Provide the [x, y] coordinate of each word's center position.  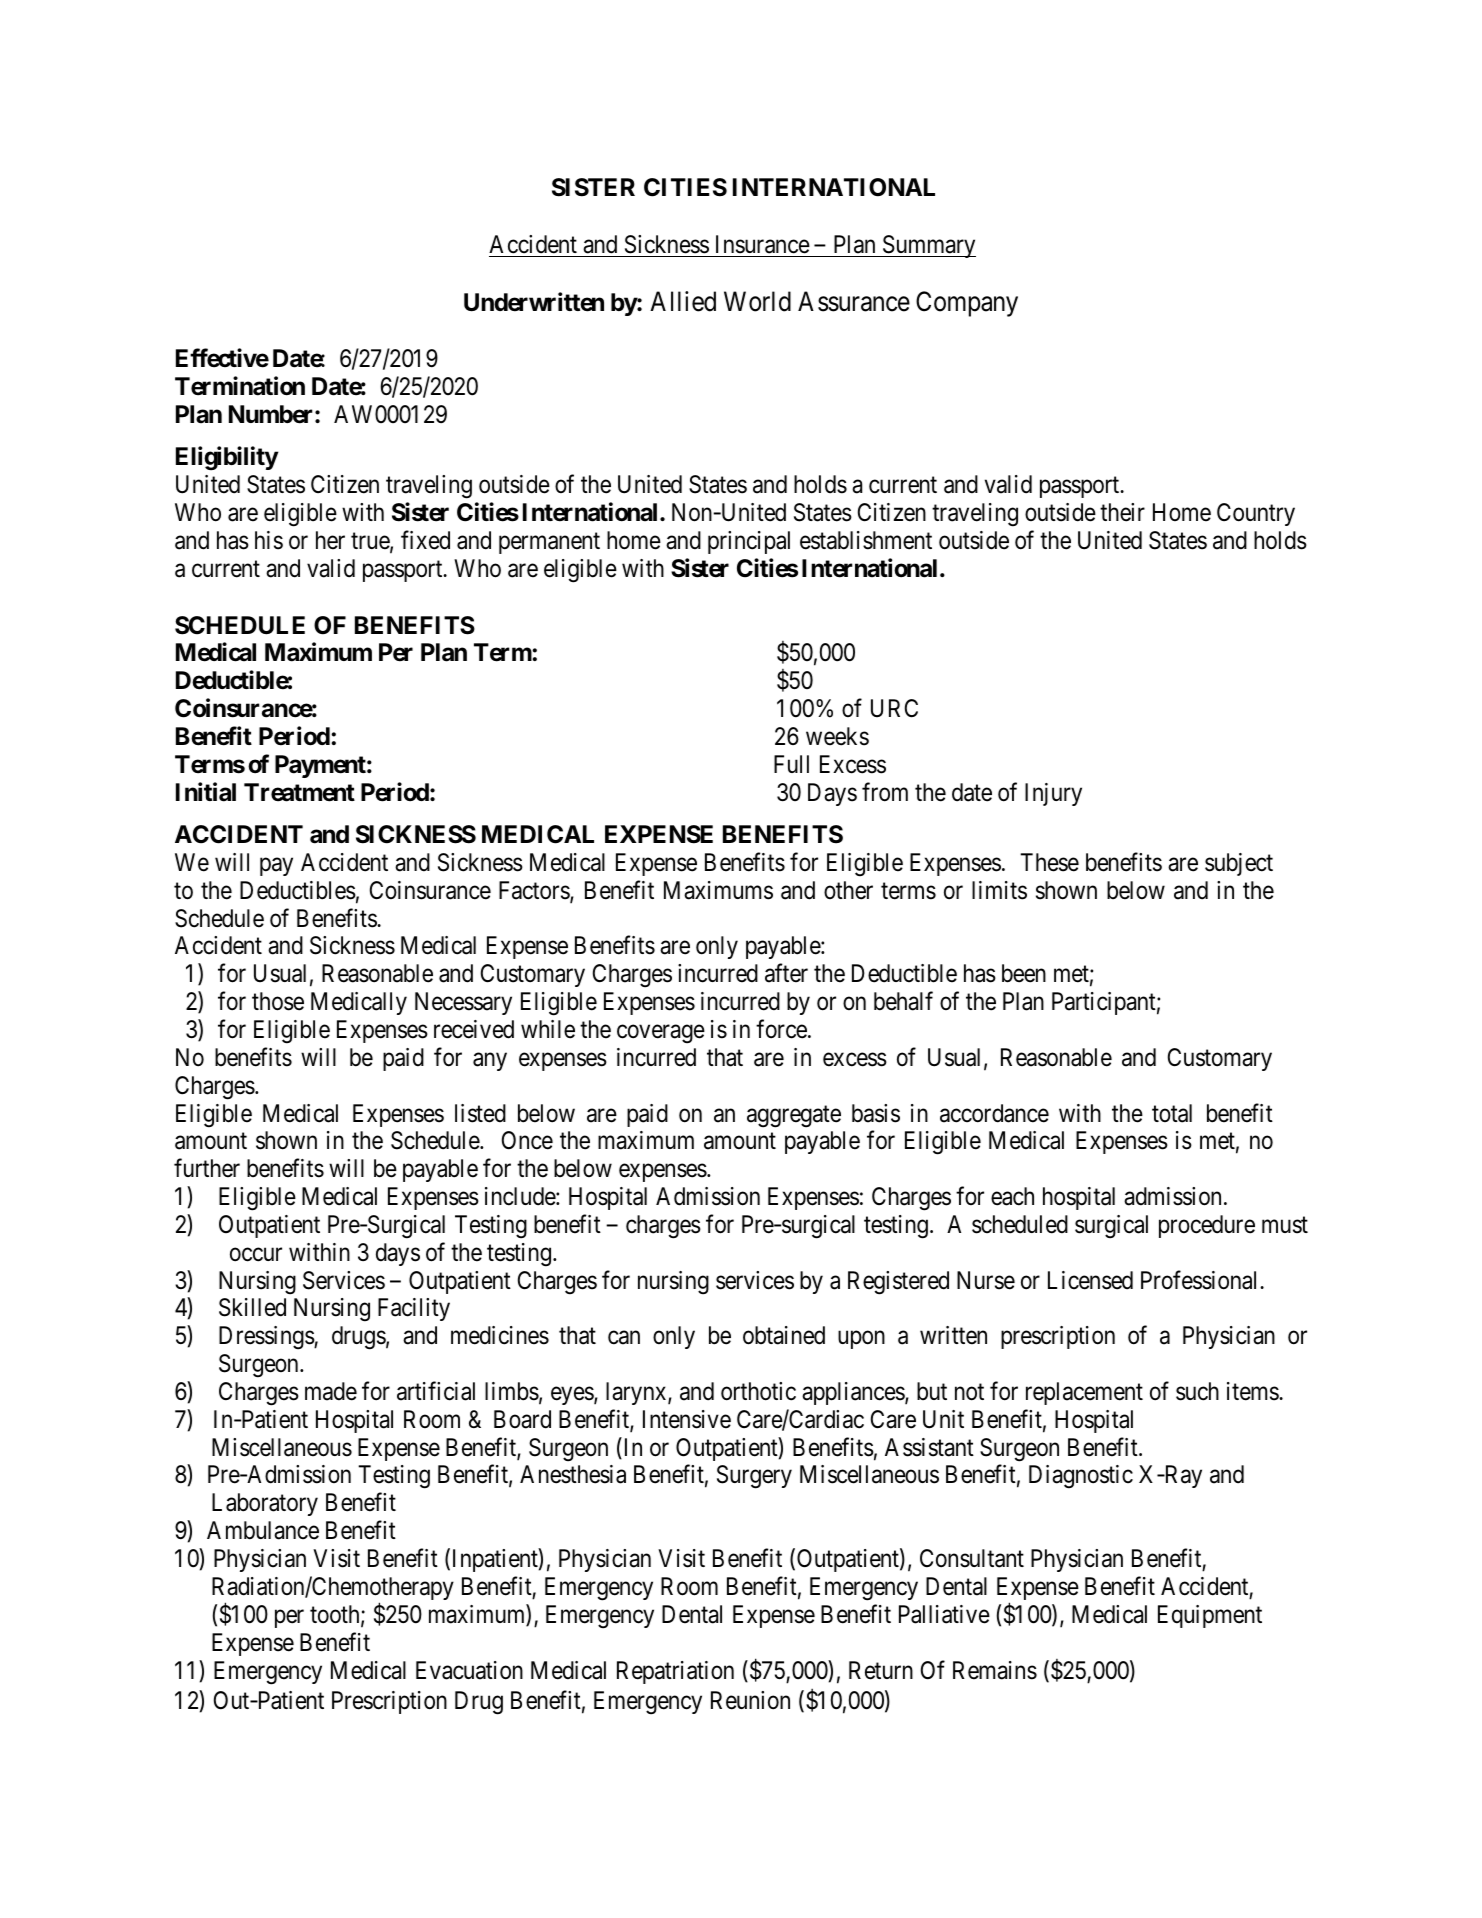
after [786, 973]
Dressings [267, 1338]
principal [749, 542]
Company [967, 304]
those [278, 1001]
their [1122, 512]
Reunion [750, 1700]
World [757, 301]
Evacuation [469, 1670]
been [1024, 973]
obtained [784, 1335]
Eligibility [227, 459]
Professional [1201, 1280]
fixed [425, 540]
